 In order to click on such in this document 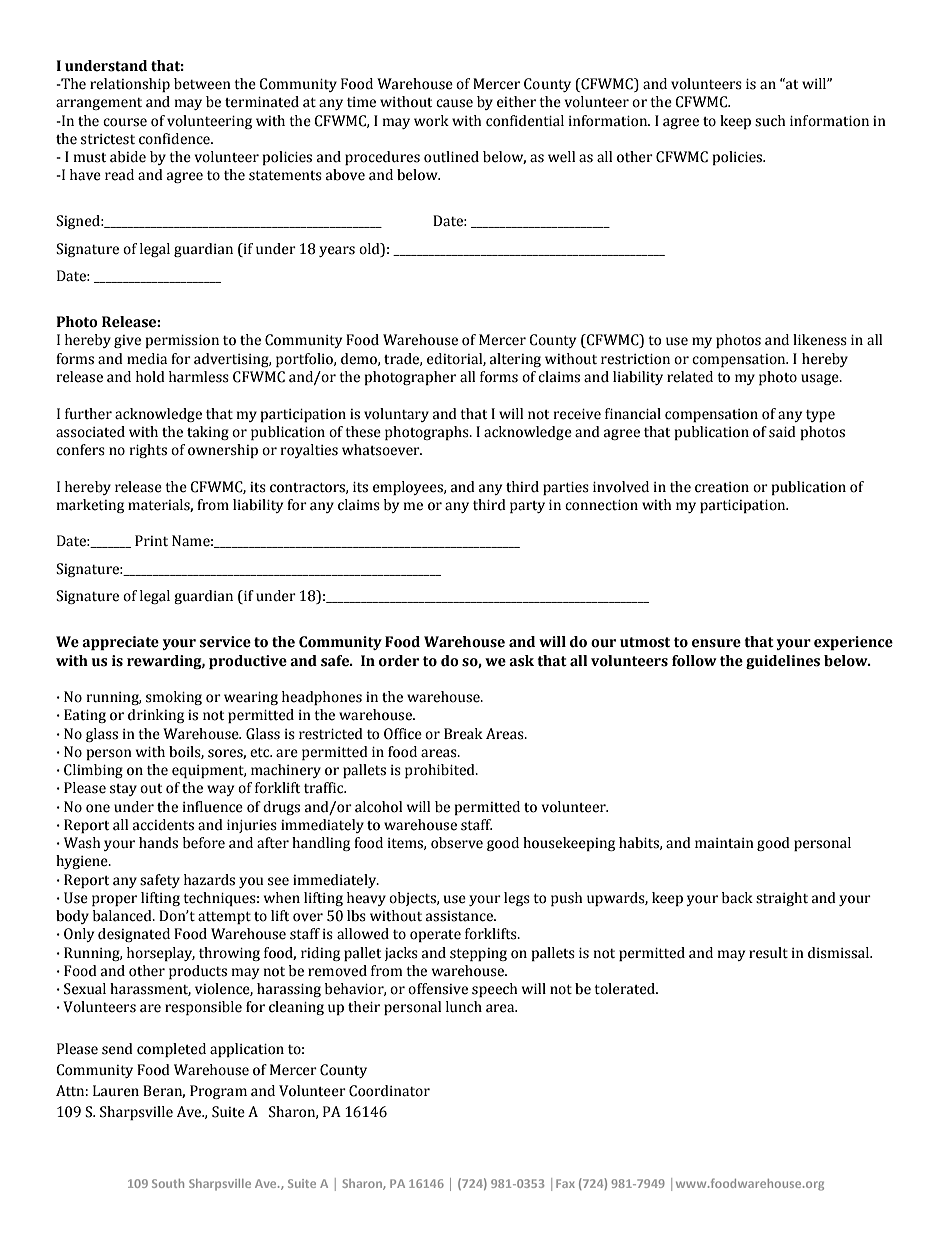, I will do `click(770, 121)`.
